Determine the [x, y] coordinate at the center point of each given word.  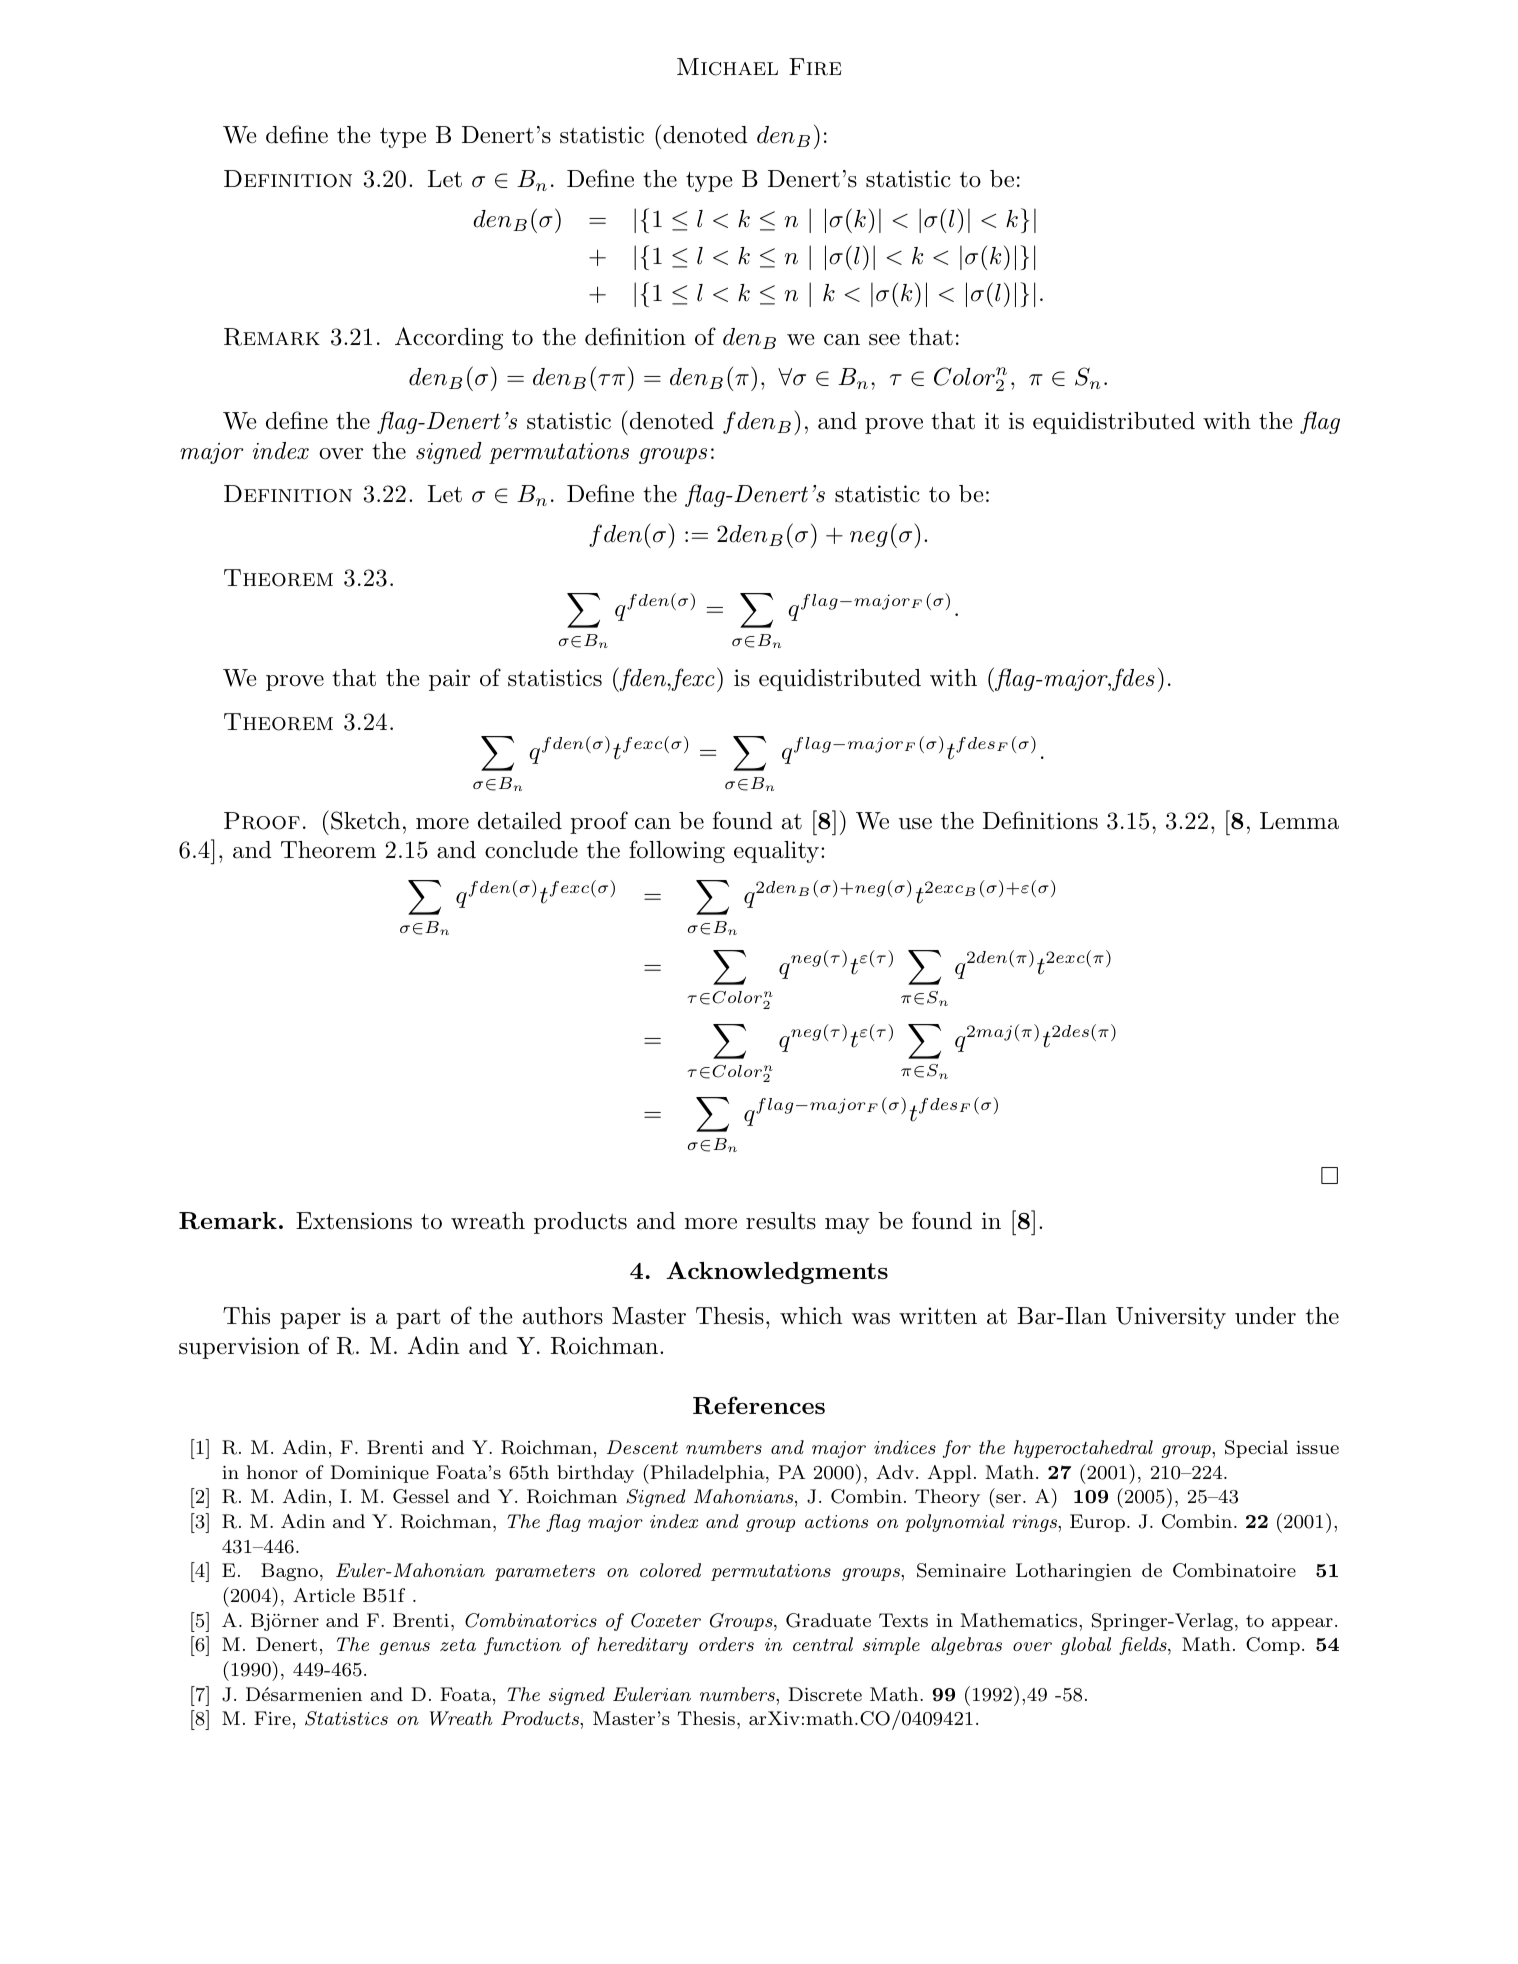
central [823, 1644]
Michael [727, 67]
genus [404, 1648]
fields [1144, 1646]
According [449, 338]
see [884, 340]
